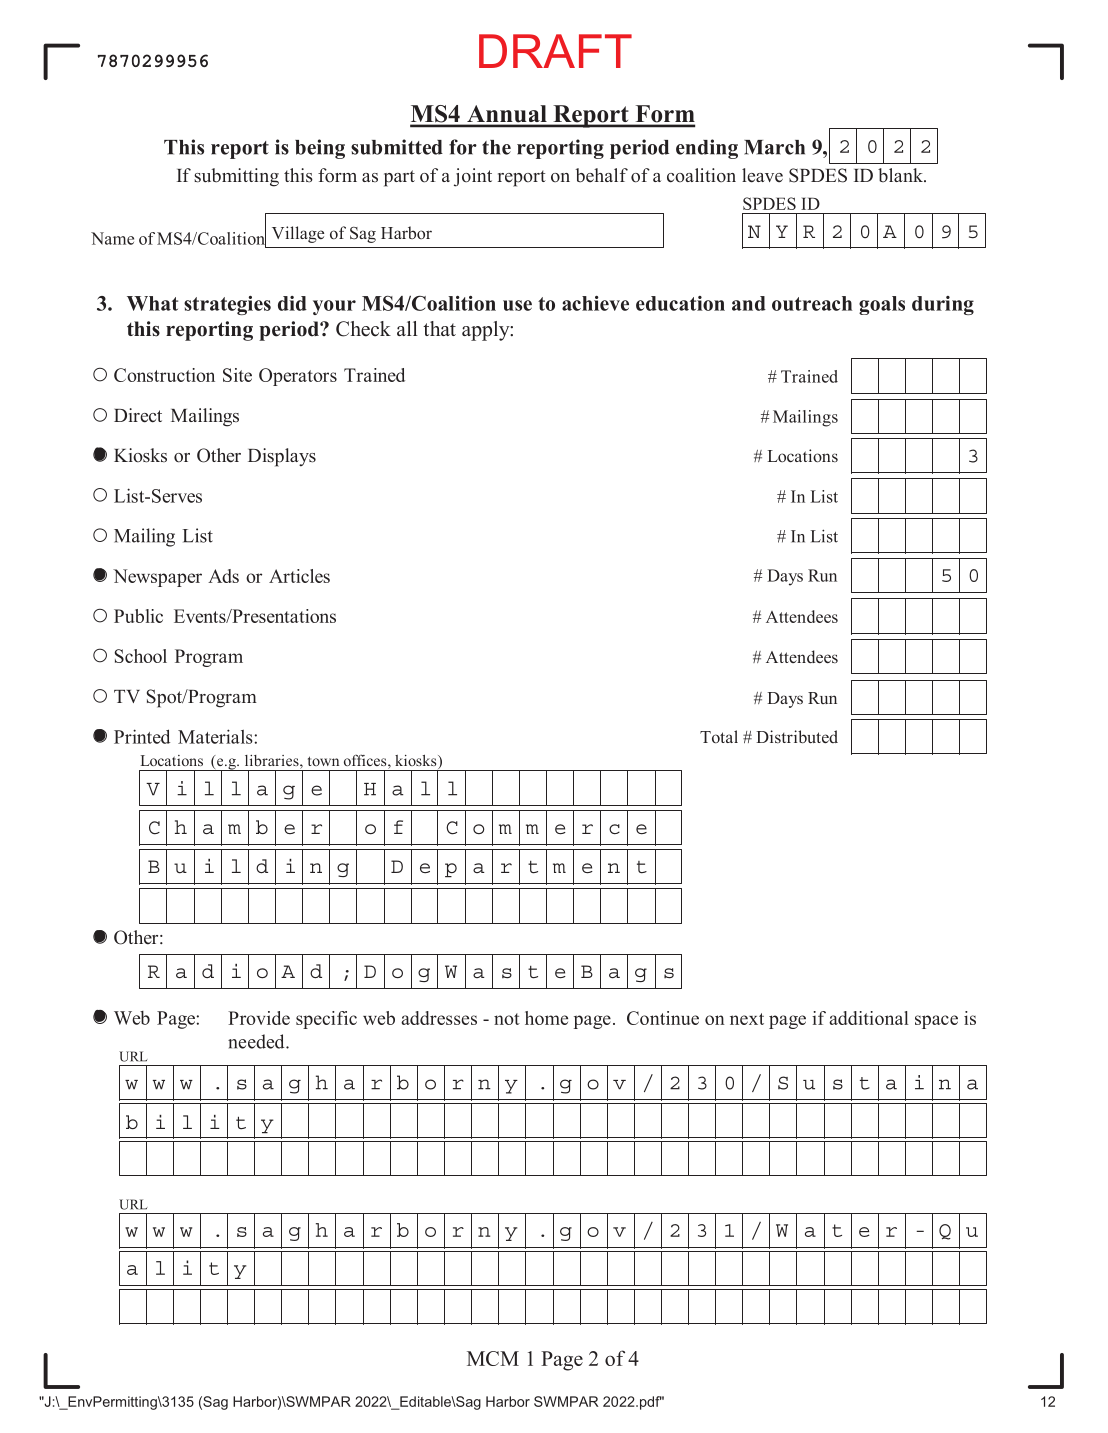 The width and height of the screenshot is (1108, 1433). I want to click on MCM, so click(493, 1358).
